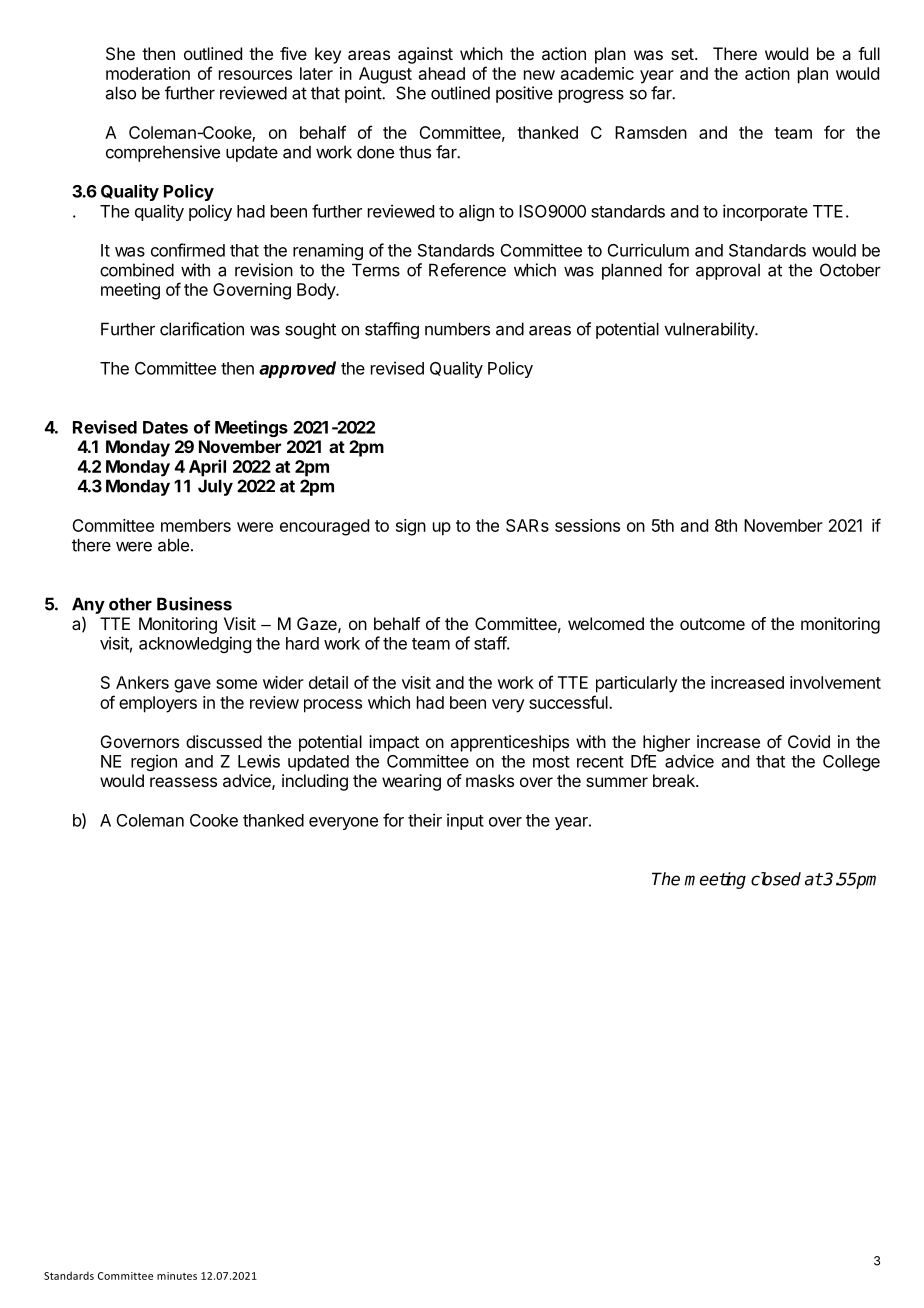 The width and height of the screenshot is (924, 1308). Describe the element at coordinates (411, 527) in the screenshot. I see `sign` at that location.
